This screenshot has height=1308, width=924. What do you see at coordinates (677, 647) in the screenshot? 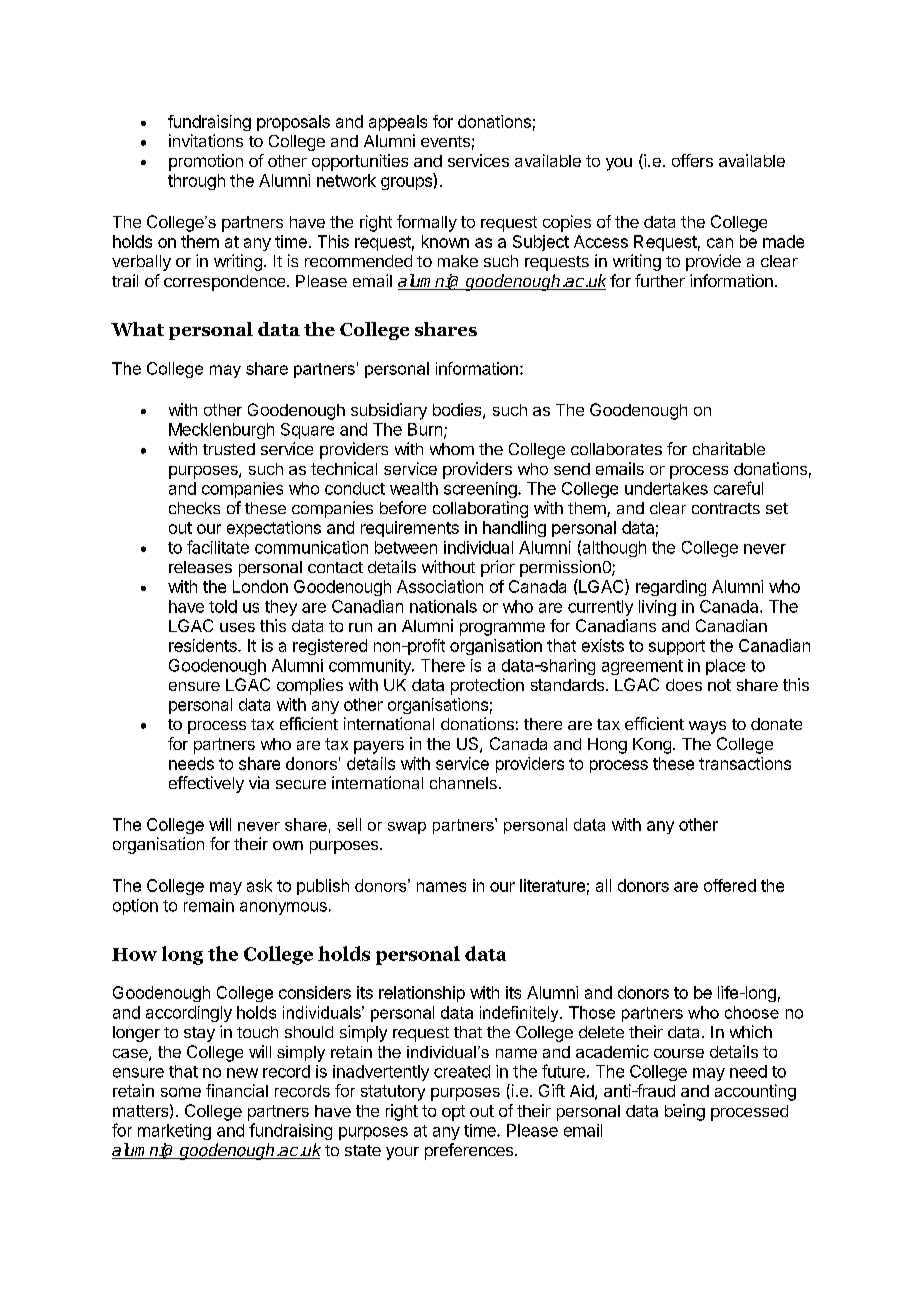
I see `support` at bounding box center [677, 647].
